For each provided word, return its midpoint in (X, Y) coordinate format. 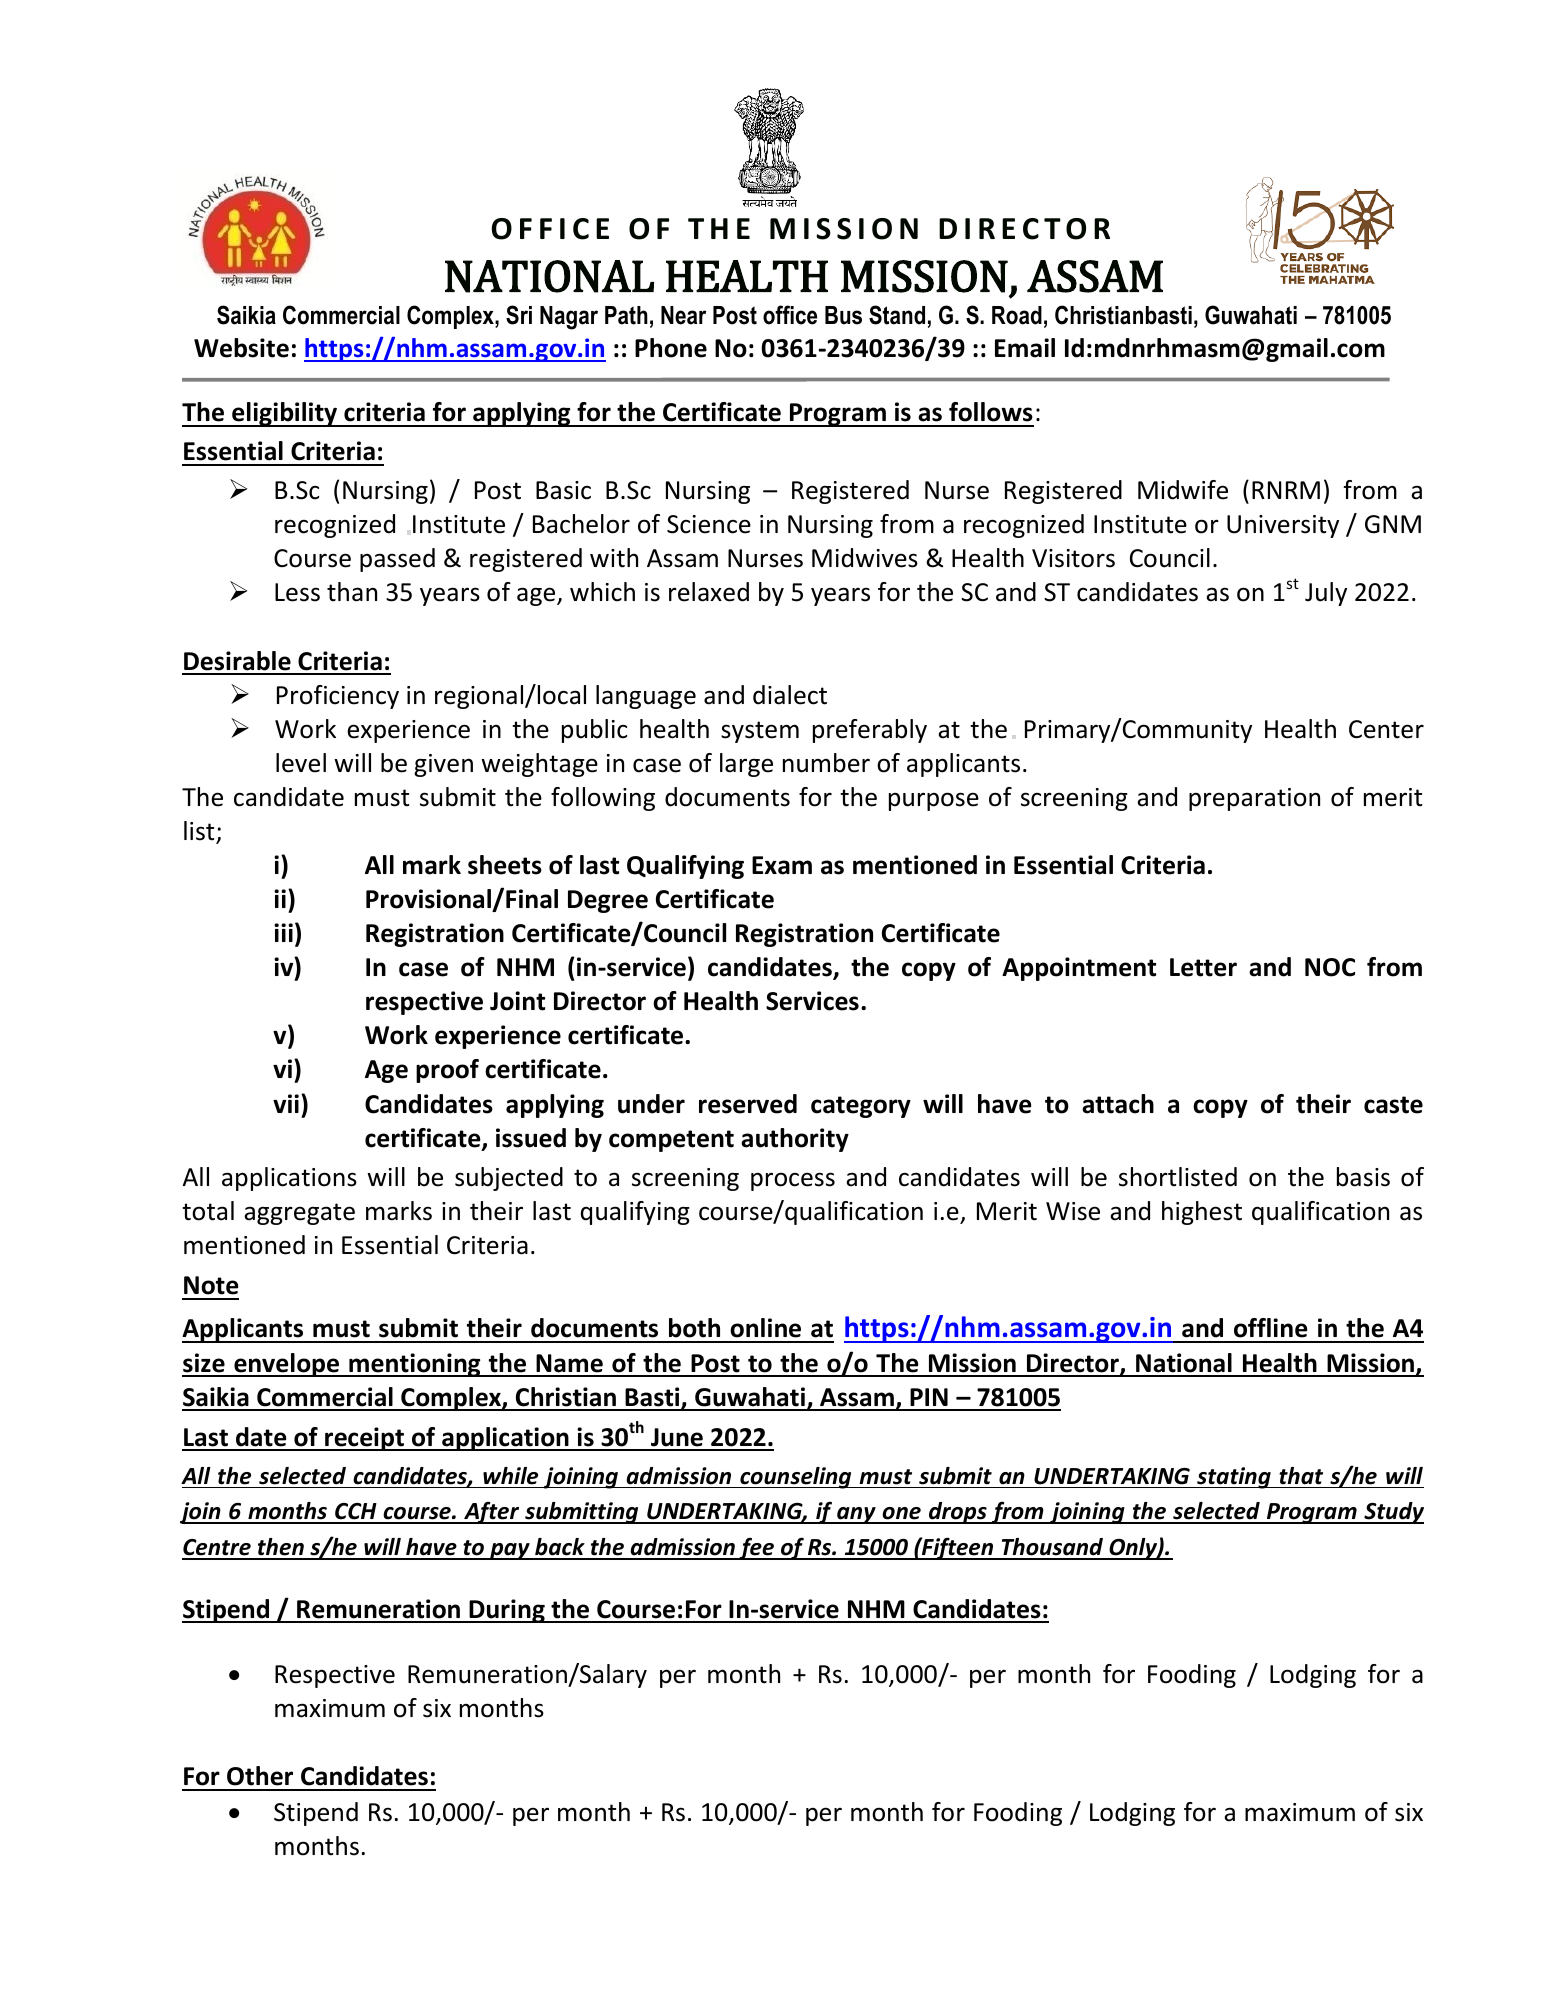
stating (1234, 1478)
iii (283, 932)
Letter (1203, 967)
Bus (843, 315)
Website (241, 348)
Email (1025, 348)
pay (510, 1551)
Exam (782, 865)
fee (757, 1548)
